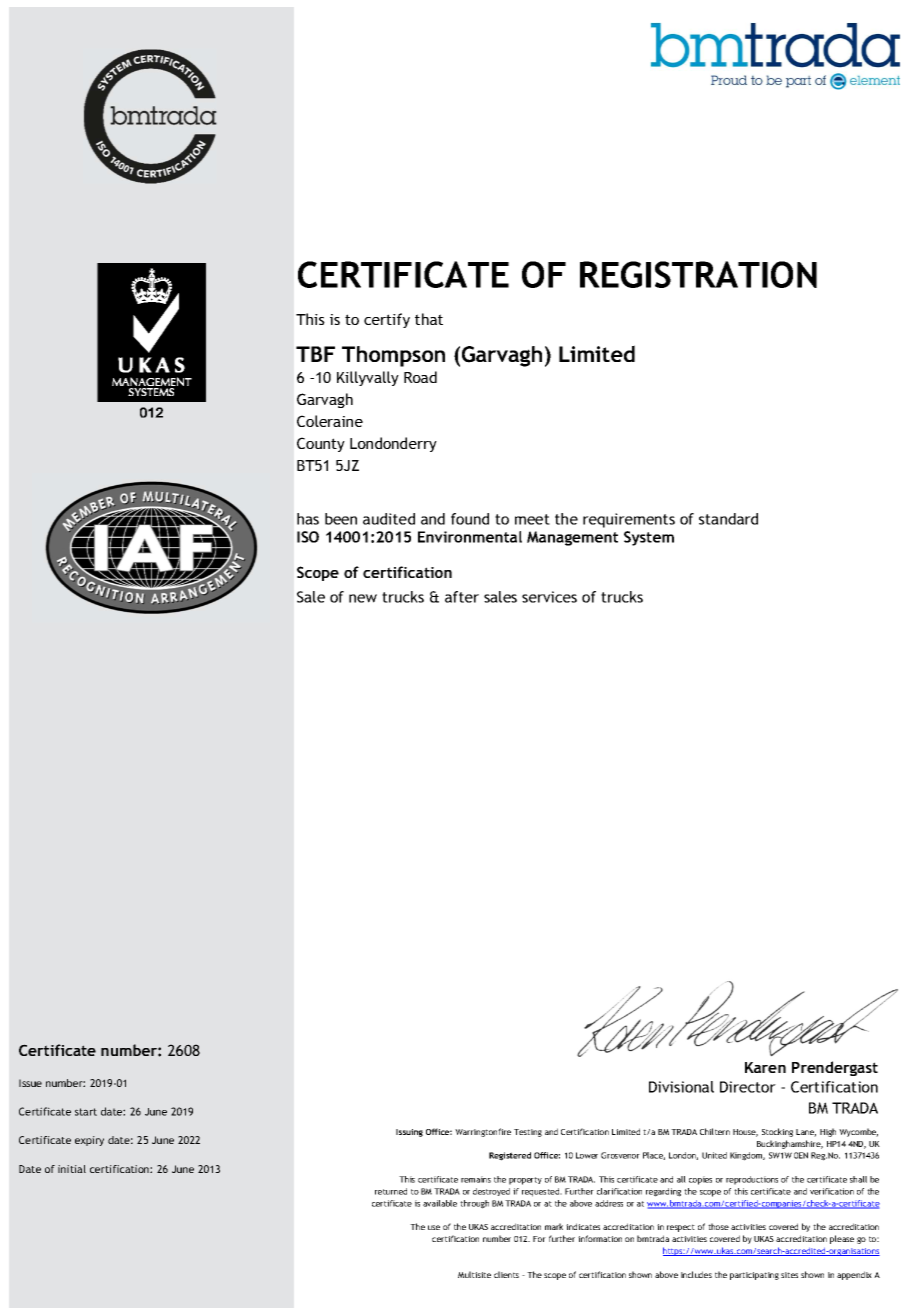 This image has width=924, height=1308. I want to click on ISO, so click(308, 537).
